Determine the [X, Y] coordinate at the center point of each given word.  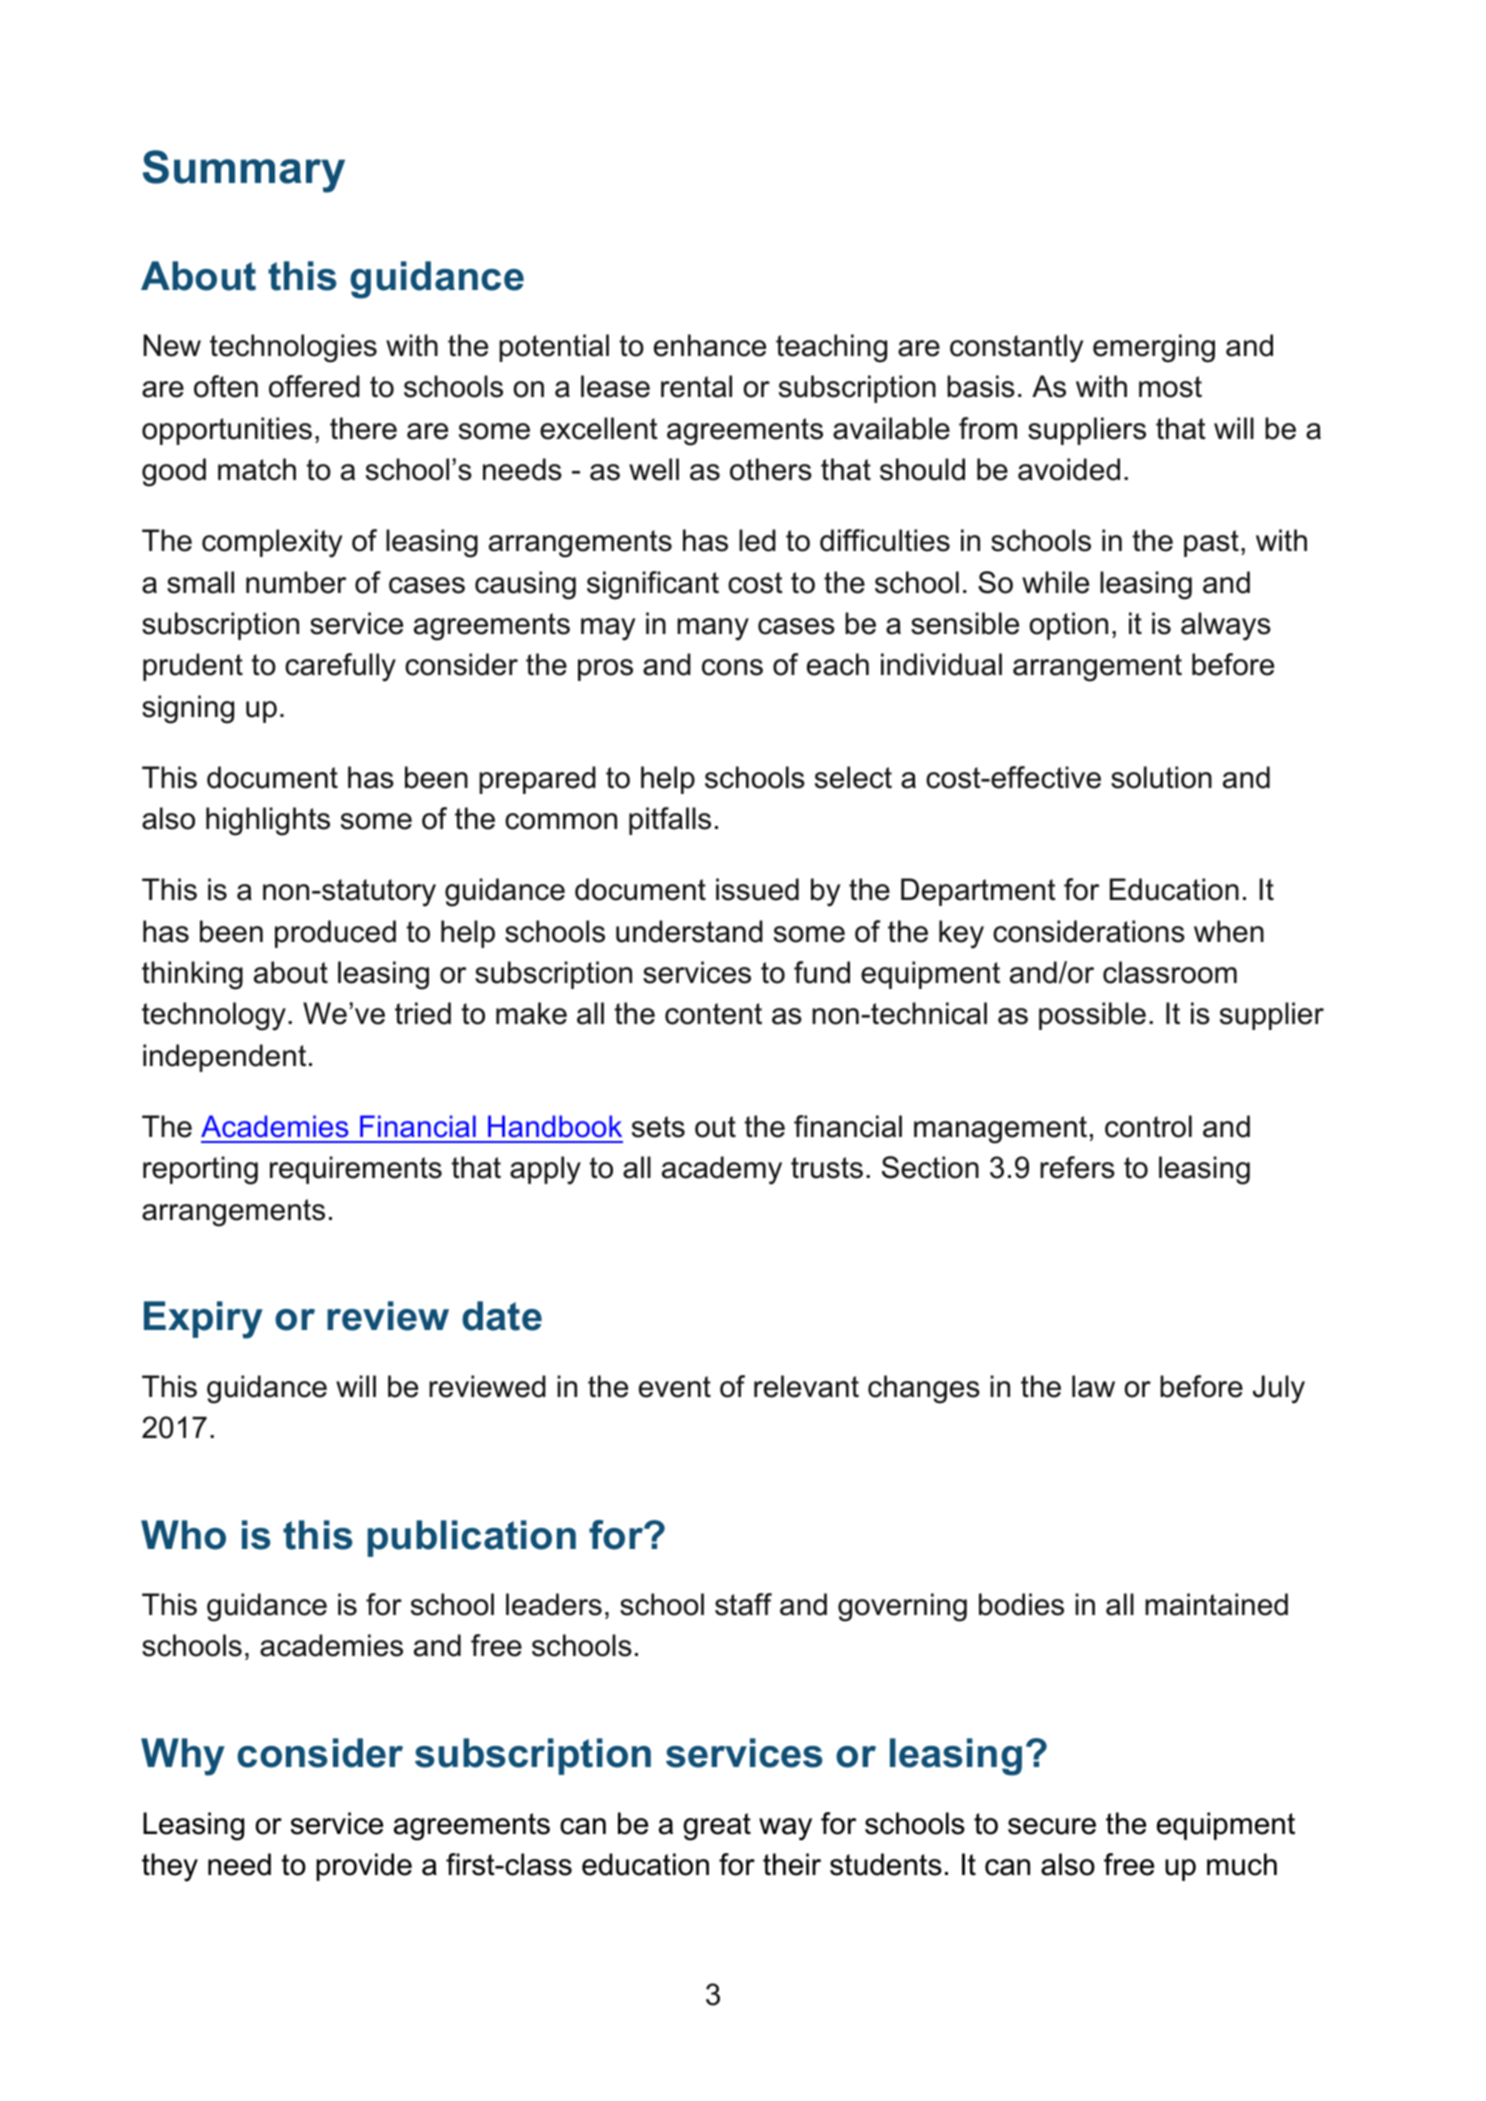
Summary [244, 171]
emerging [1154, 348]
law [1093, 1386]
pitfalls [670, 821]
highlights [268, 821]
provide [364, 1867]
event [675, 1387]
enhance [710, 345]
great [717, 1827]
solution [1161, 777]
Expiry [203, 1320]
